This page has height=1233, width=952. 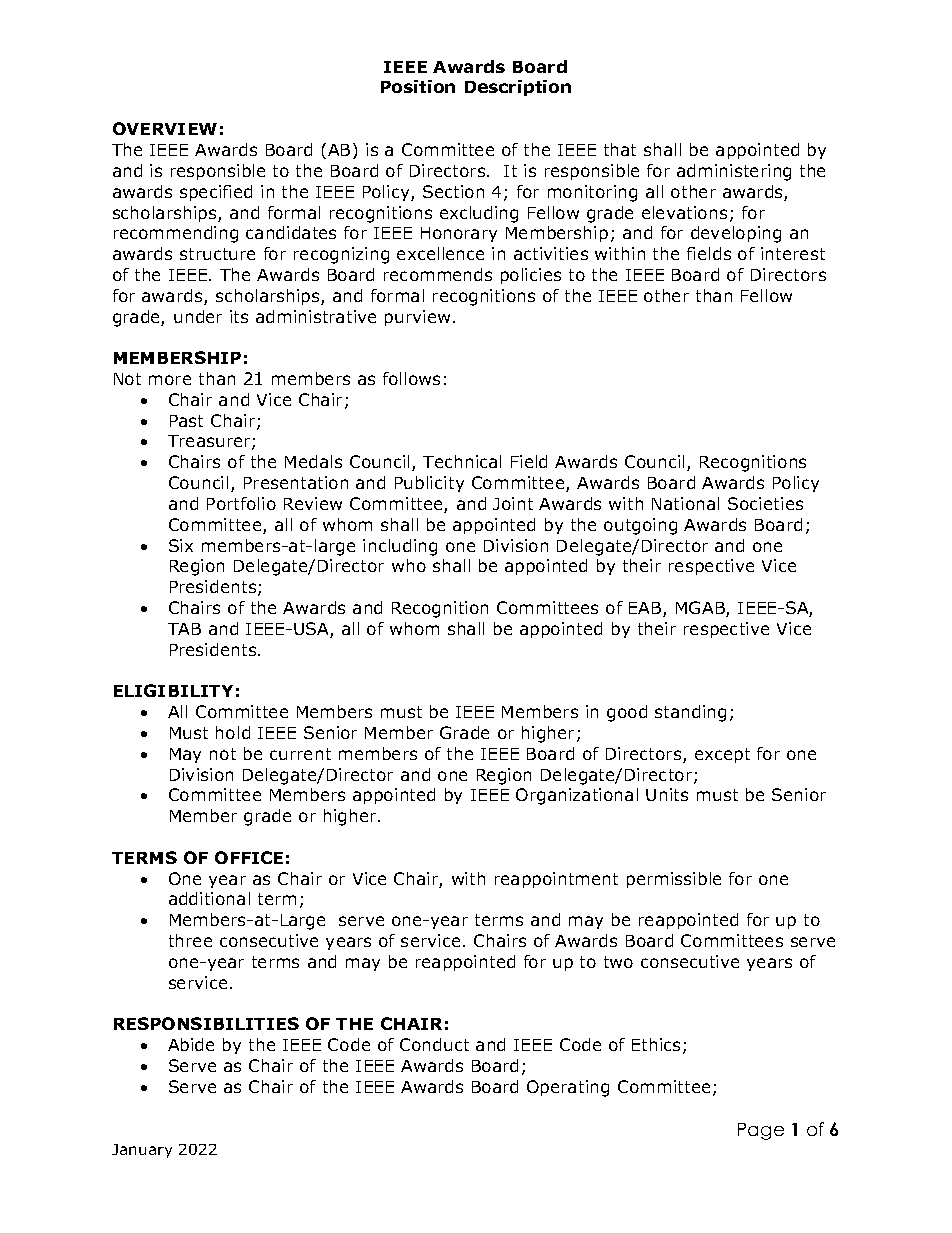 What do you see at coordinates (734, 172) in the page?
I see `administering` at bounding box center [734, 172].
